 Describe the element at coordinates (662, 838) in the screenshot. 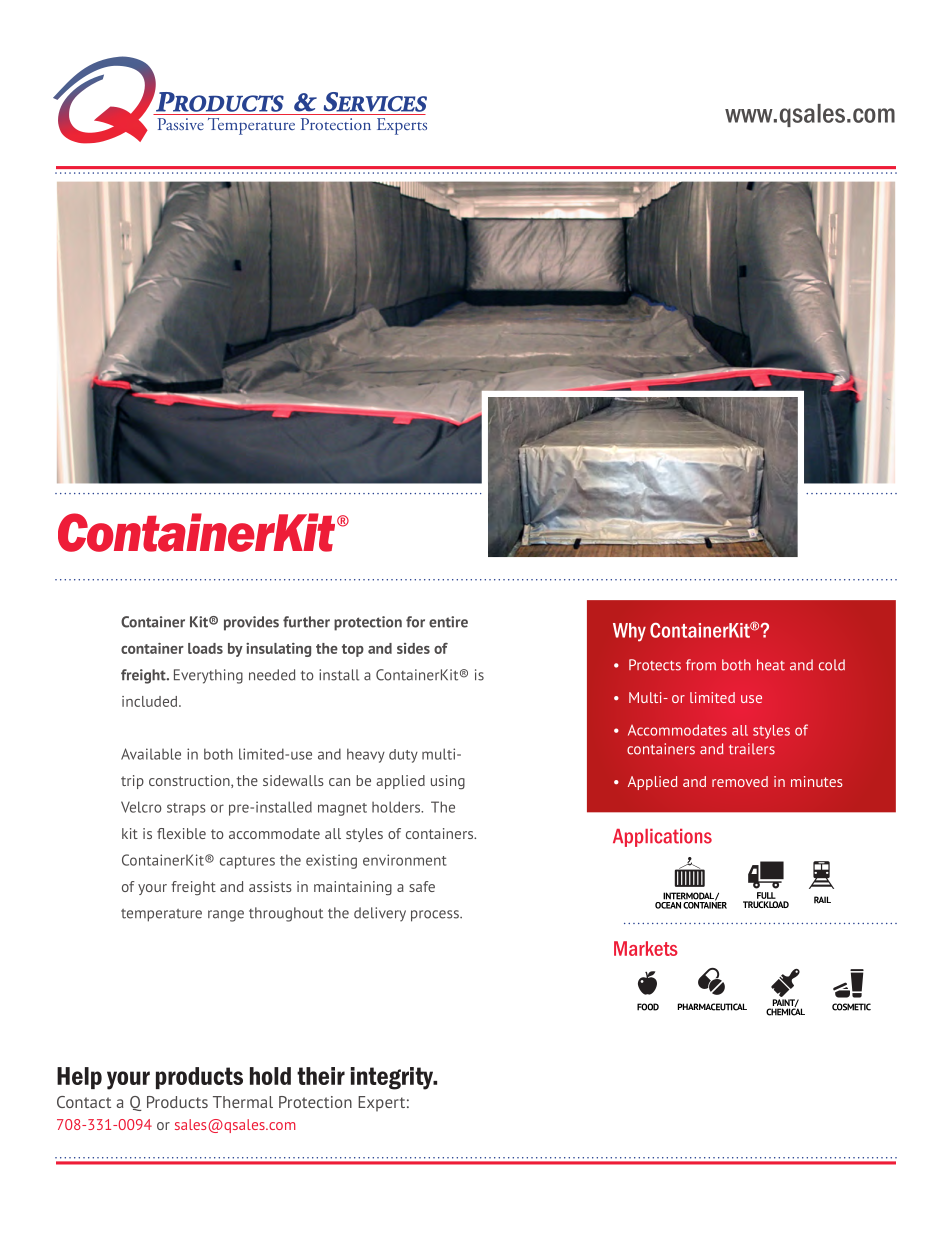

I see `Applications` at that location.
